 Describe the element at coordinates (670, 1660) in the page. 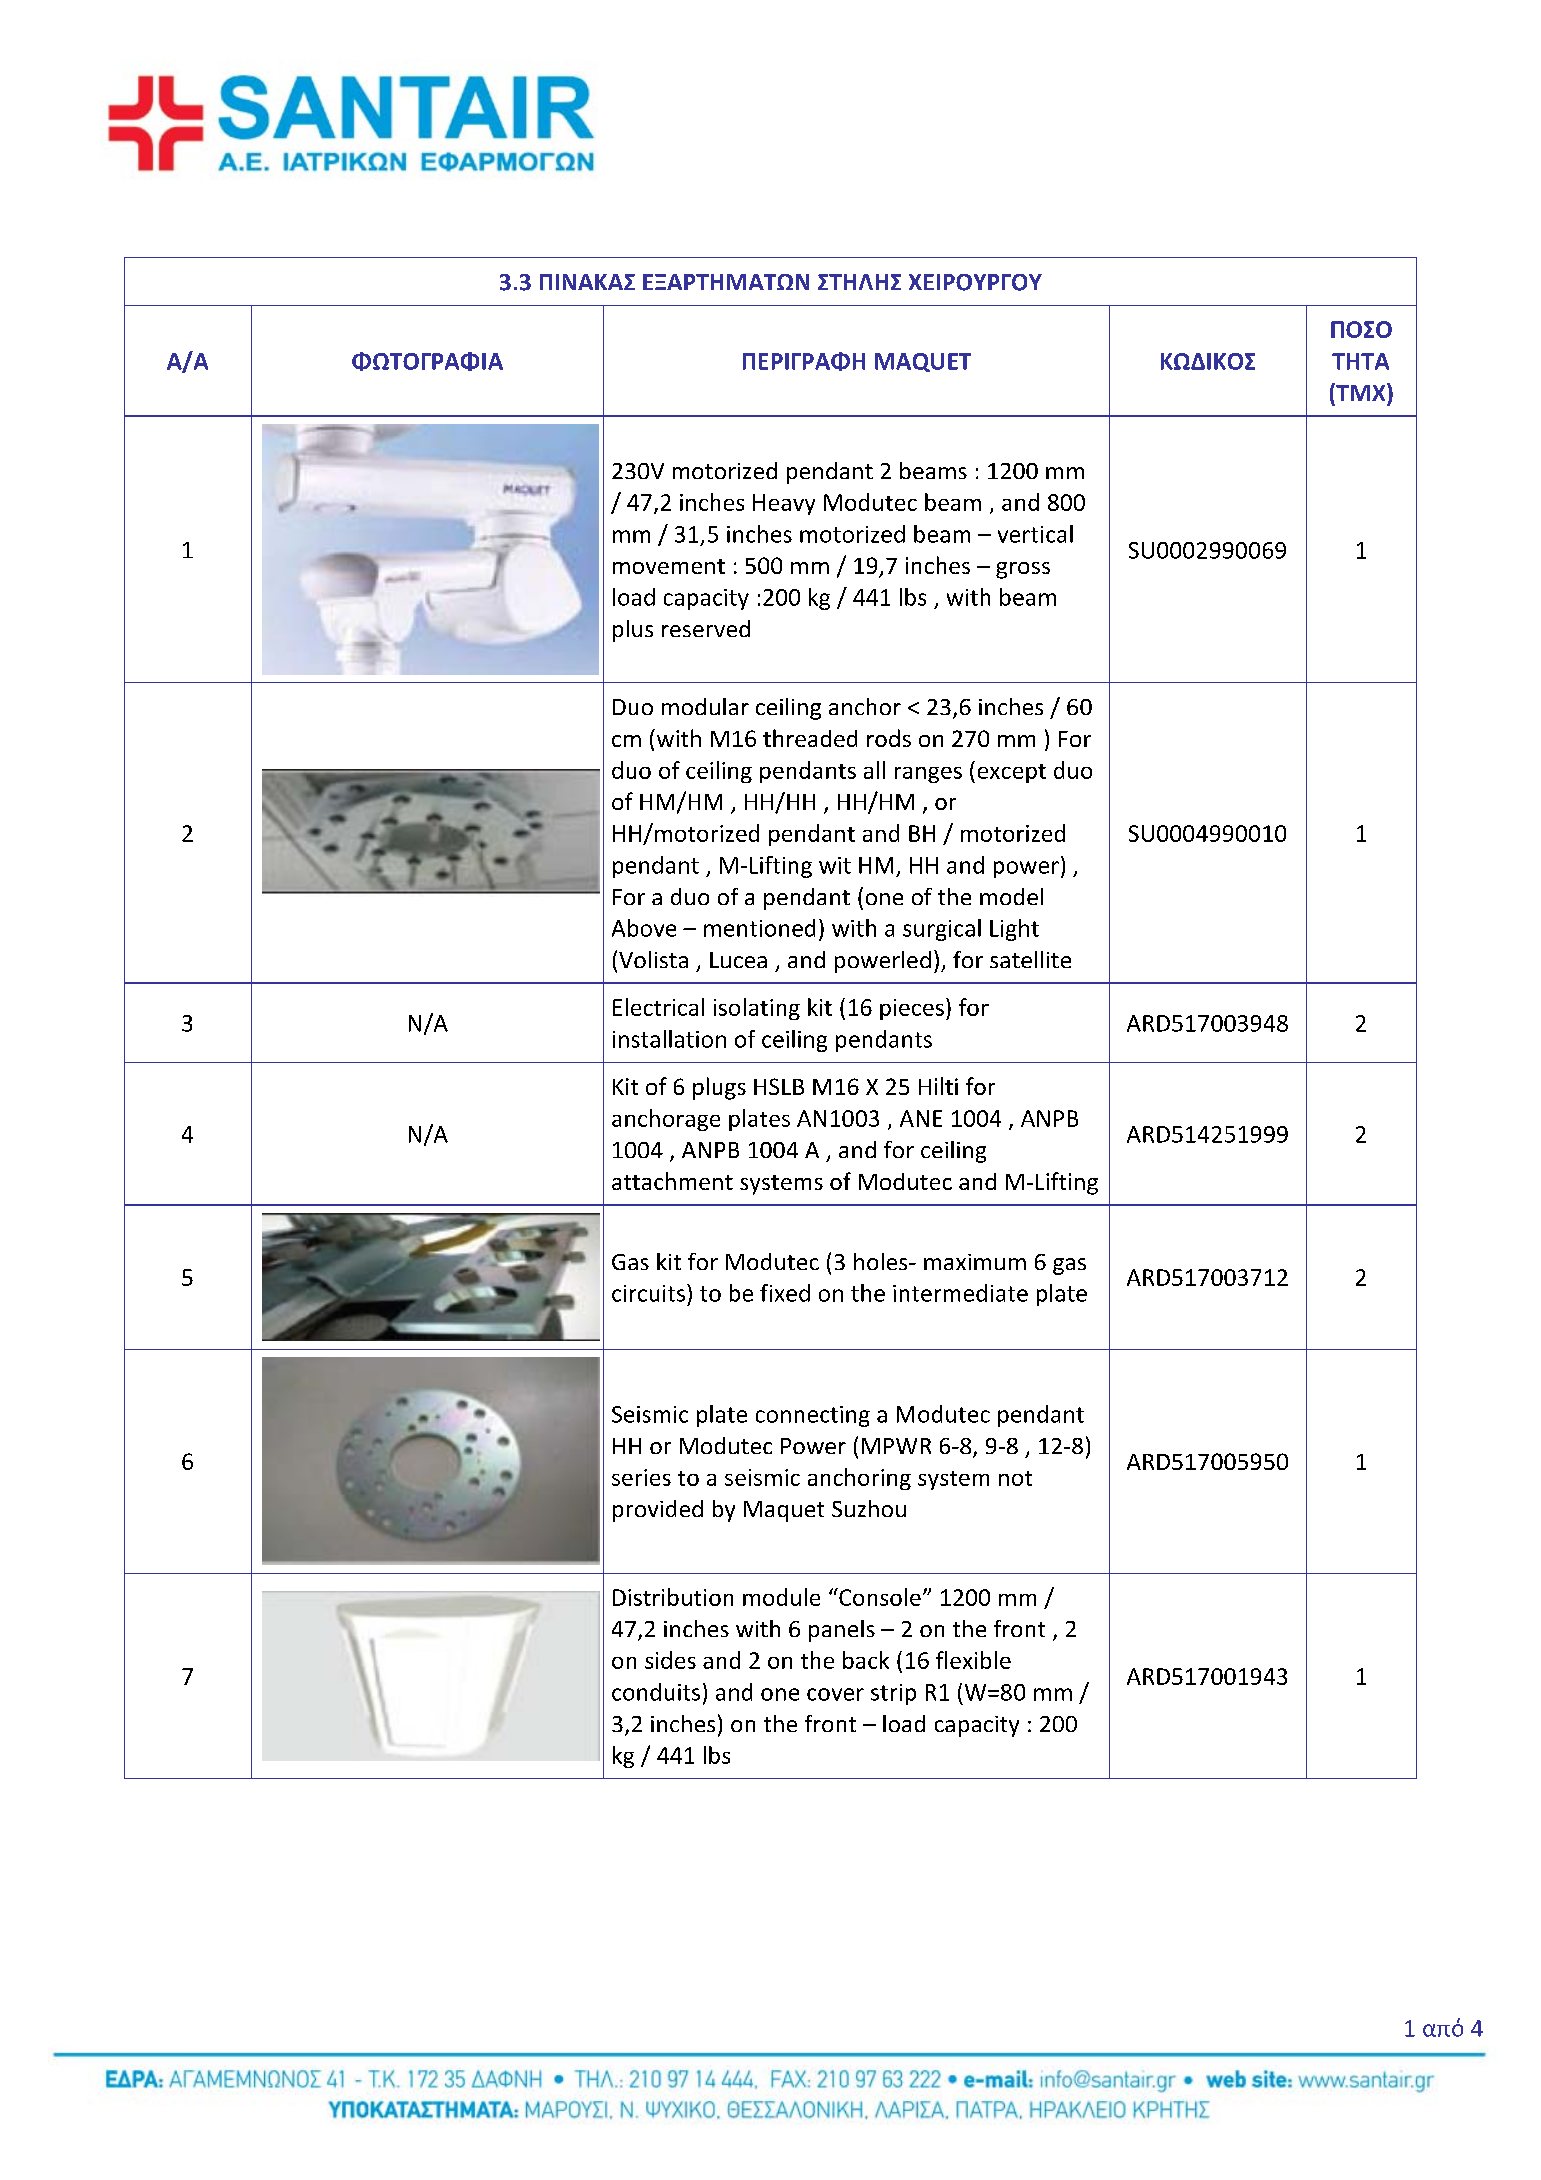

I see `sides` at that location.
